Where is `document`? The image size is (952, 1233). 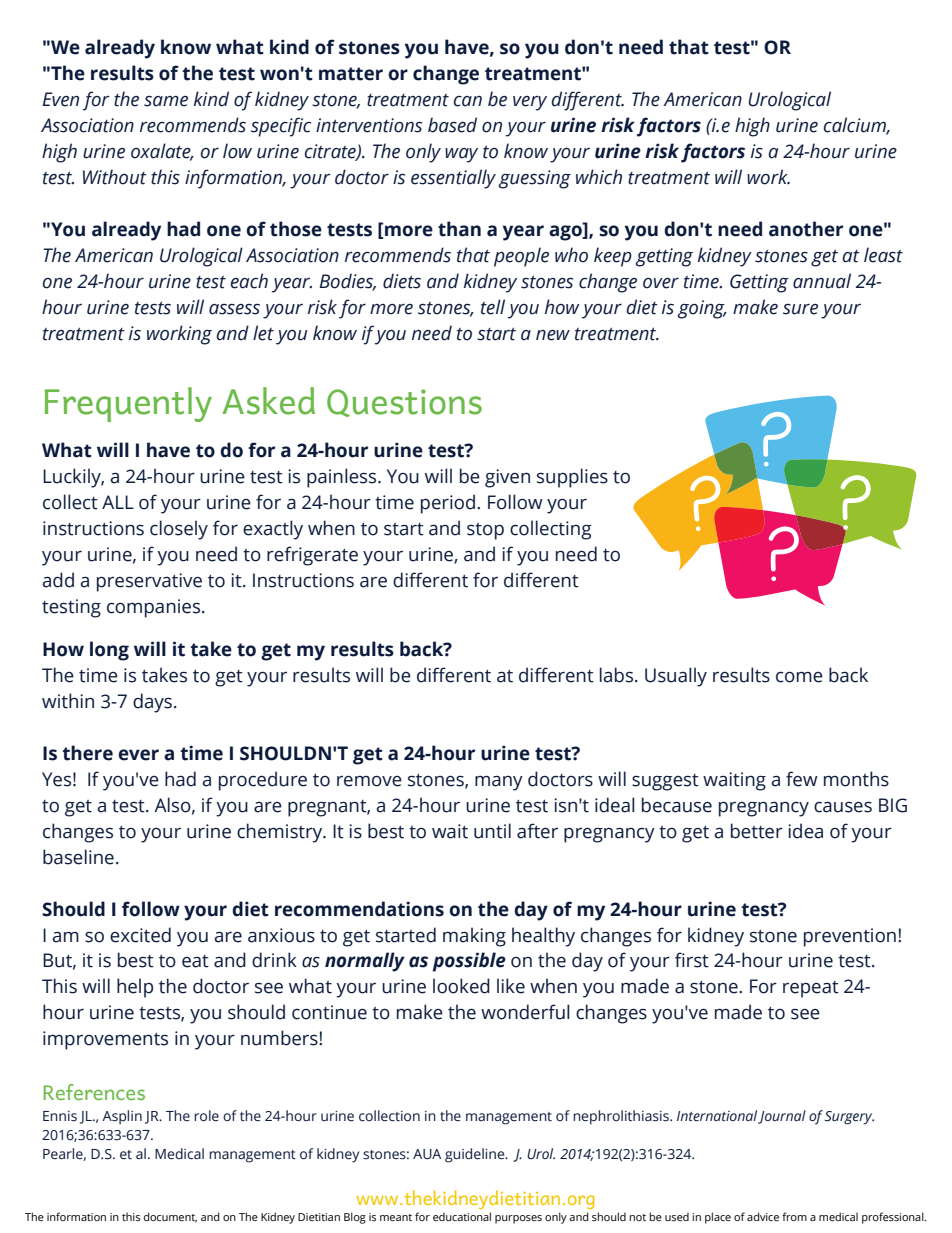 document is located at coordinates (170, 1217).
